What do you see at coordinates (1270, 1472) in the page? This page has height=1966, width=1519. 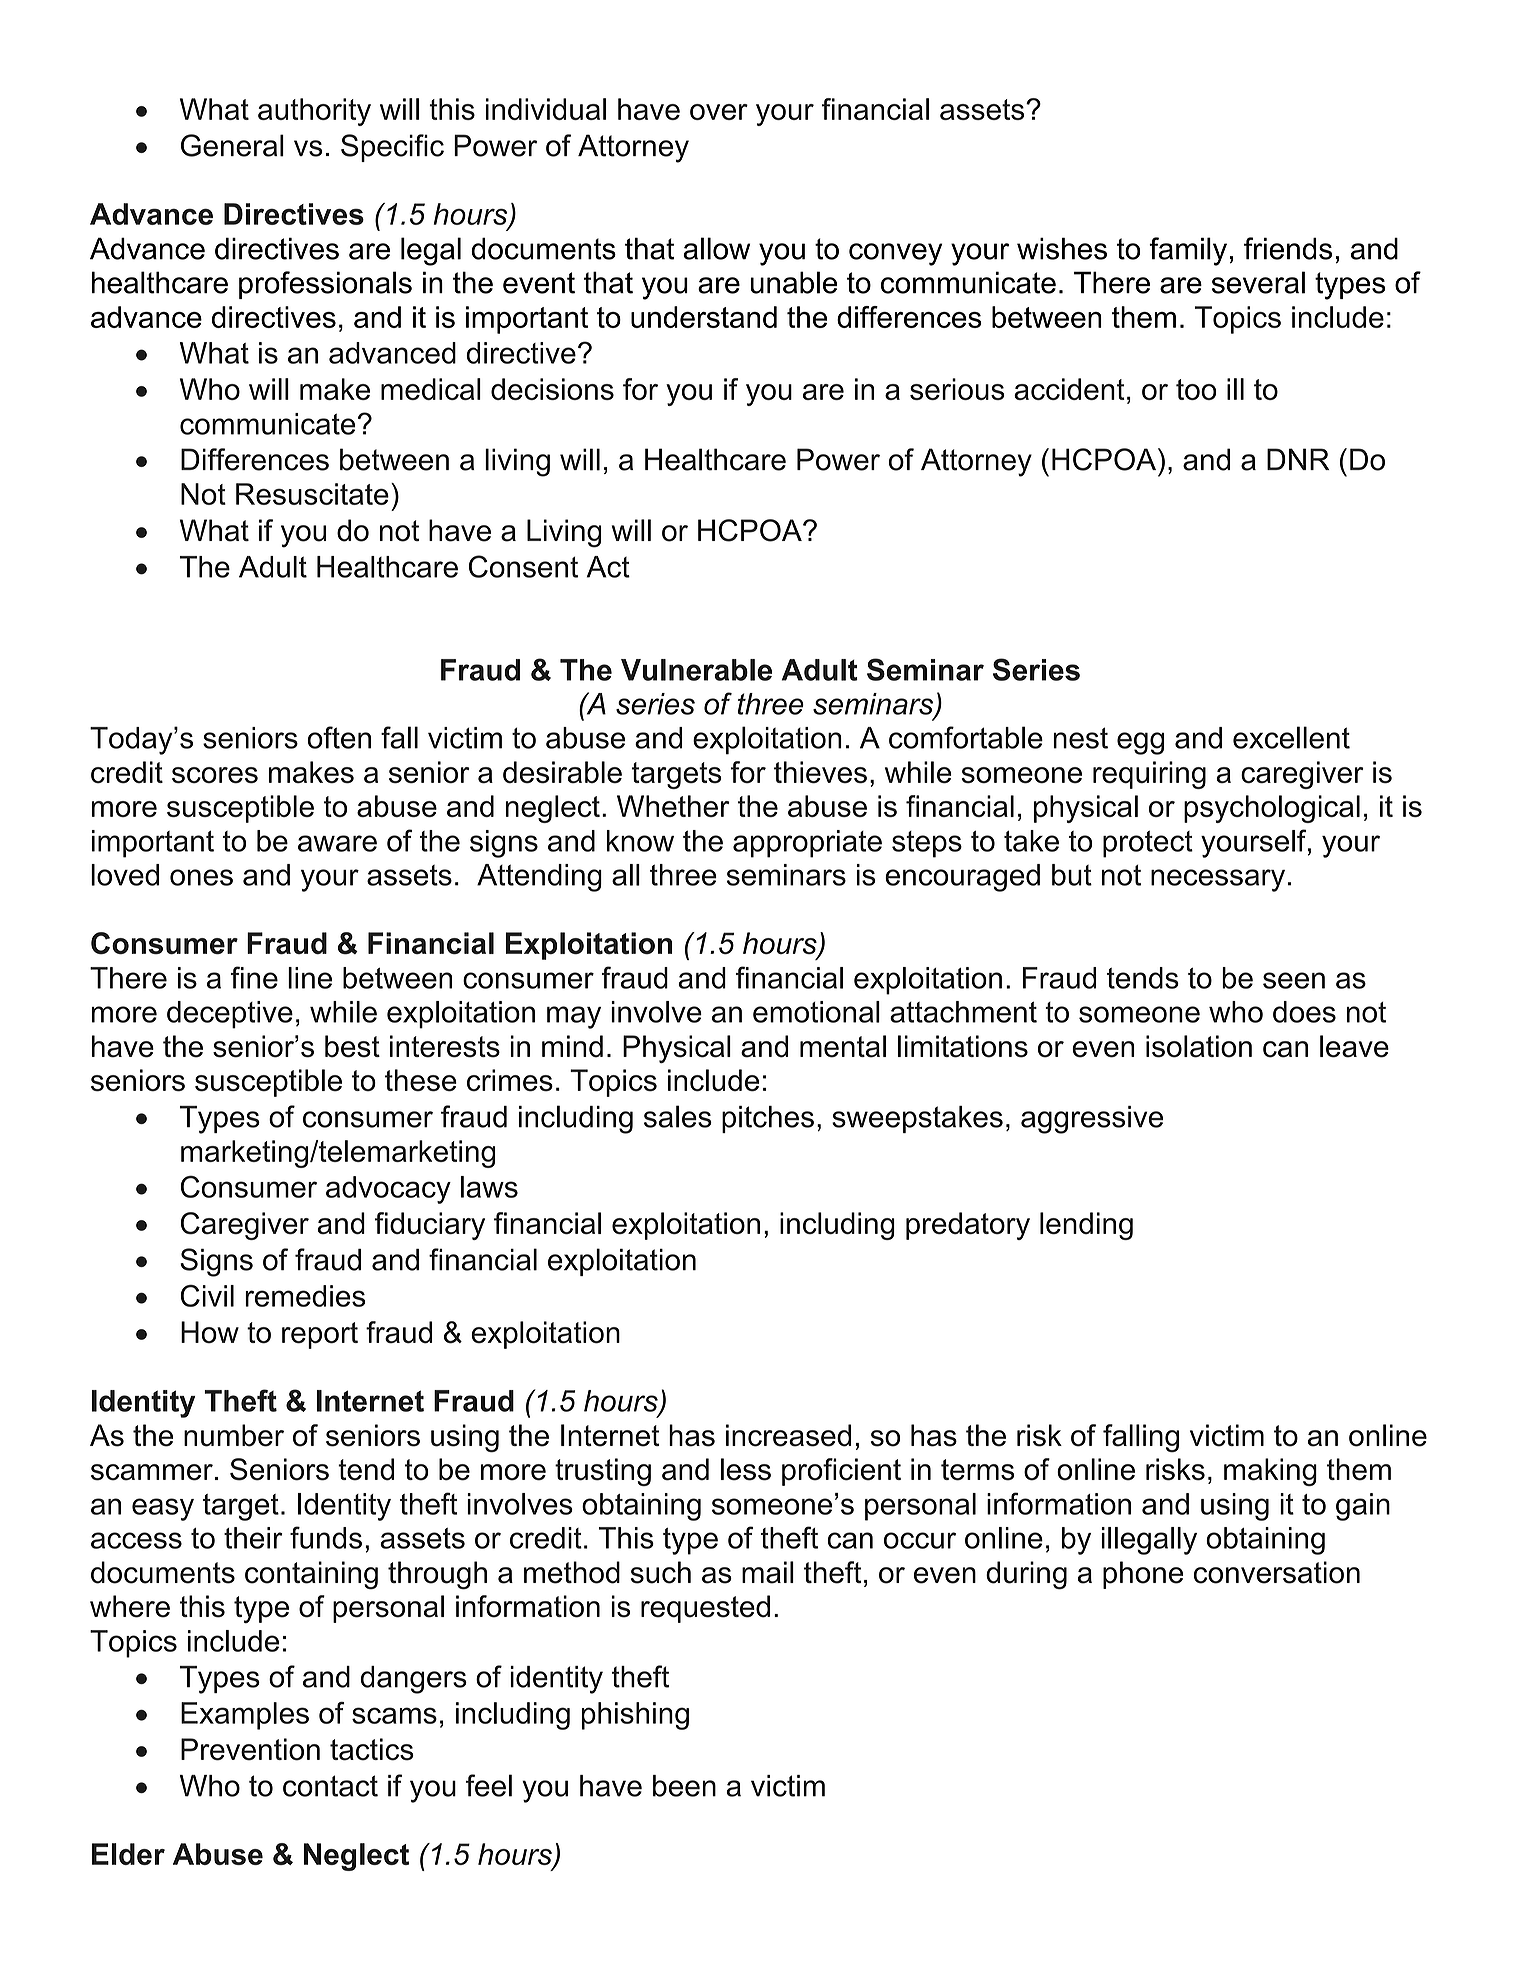 I see `making` at bounding box center [1270, 1472].
